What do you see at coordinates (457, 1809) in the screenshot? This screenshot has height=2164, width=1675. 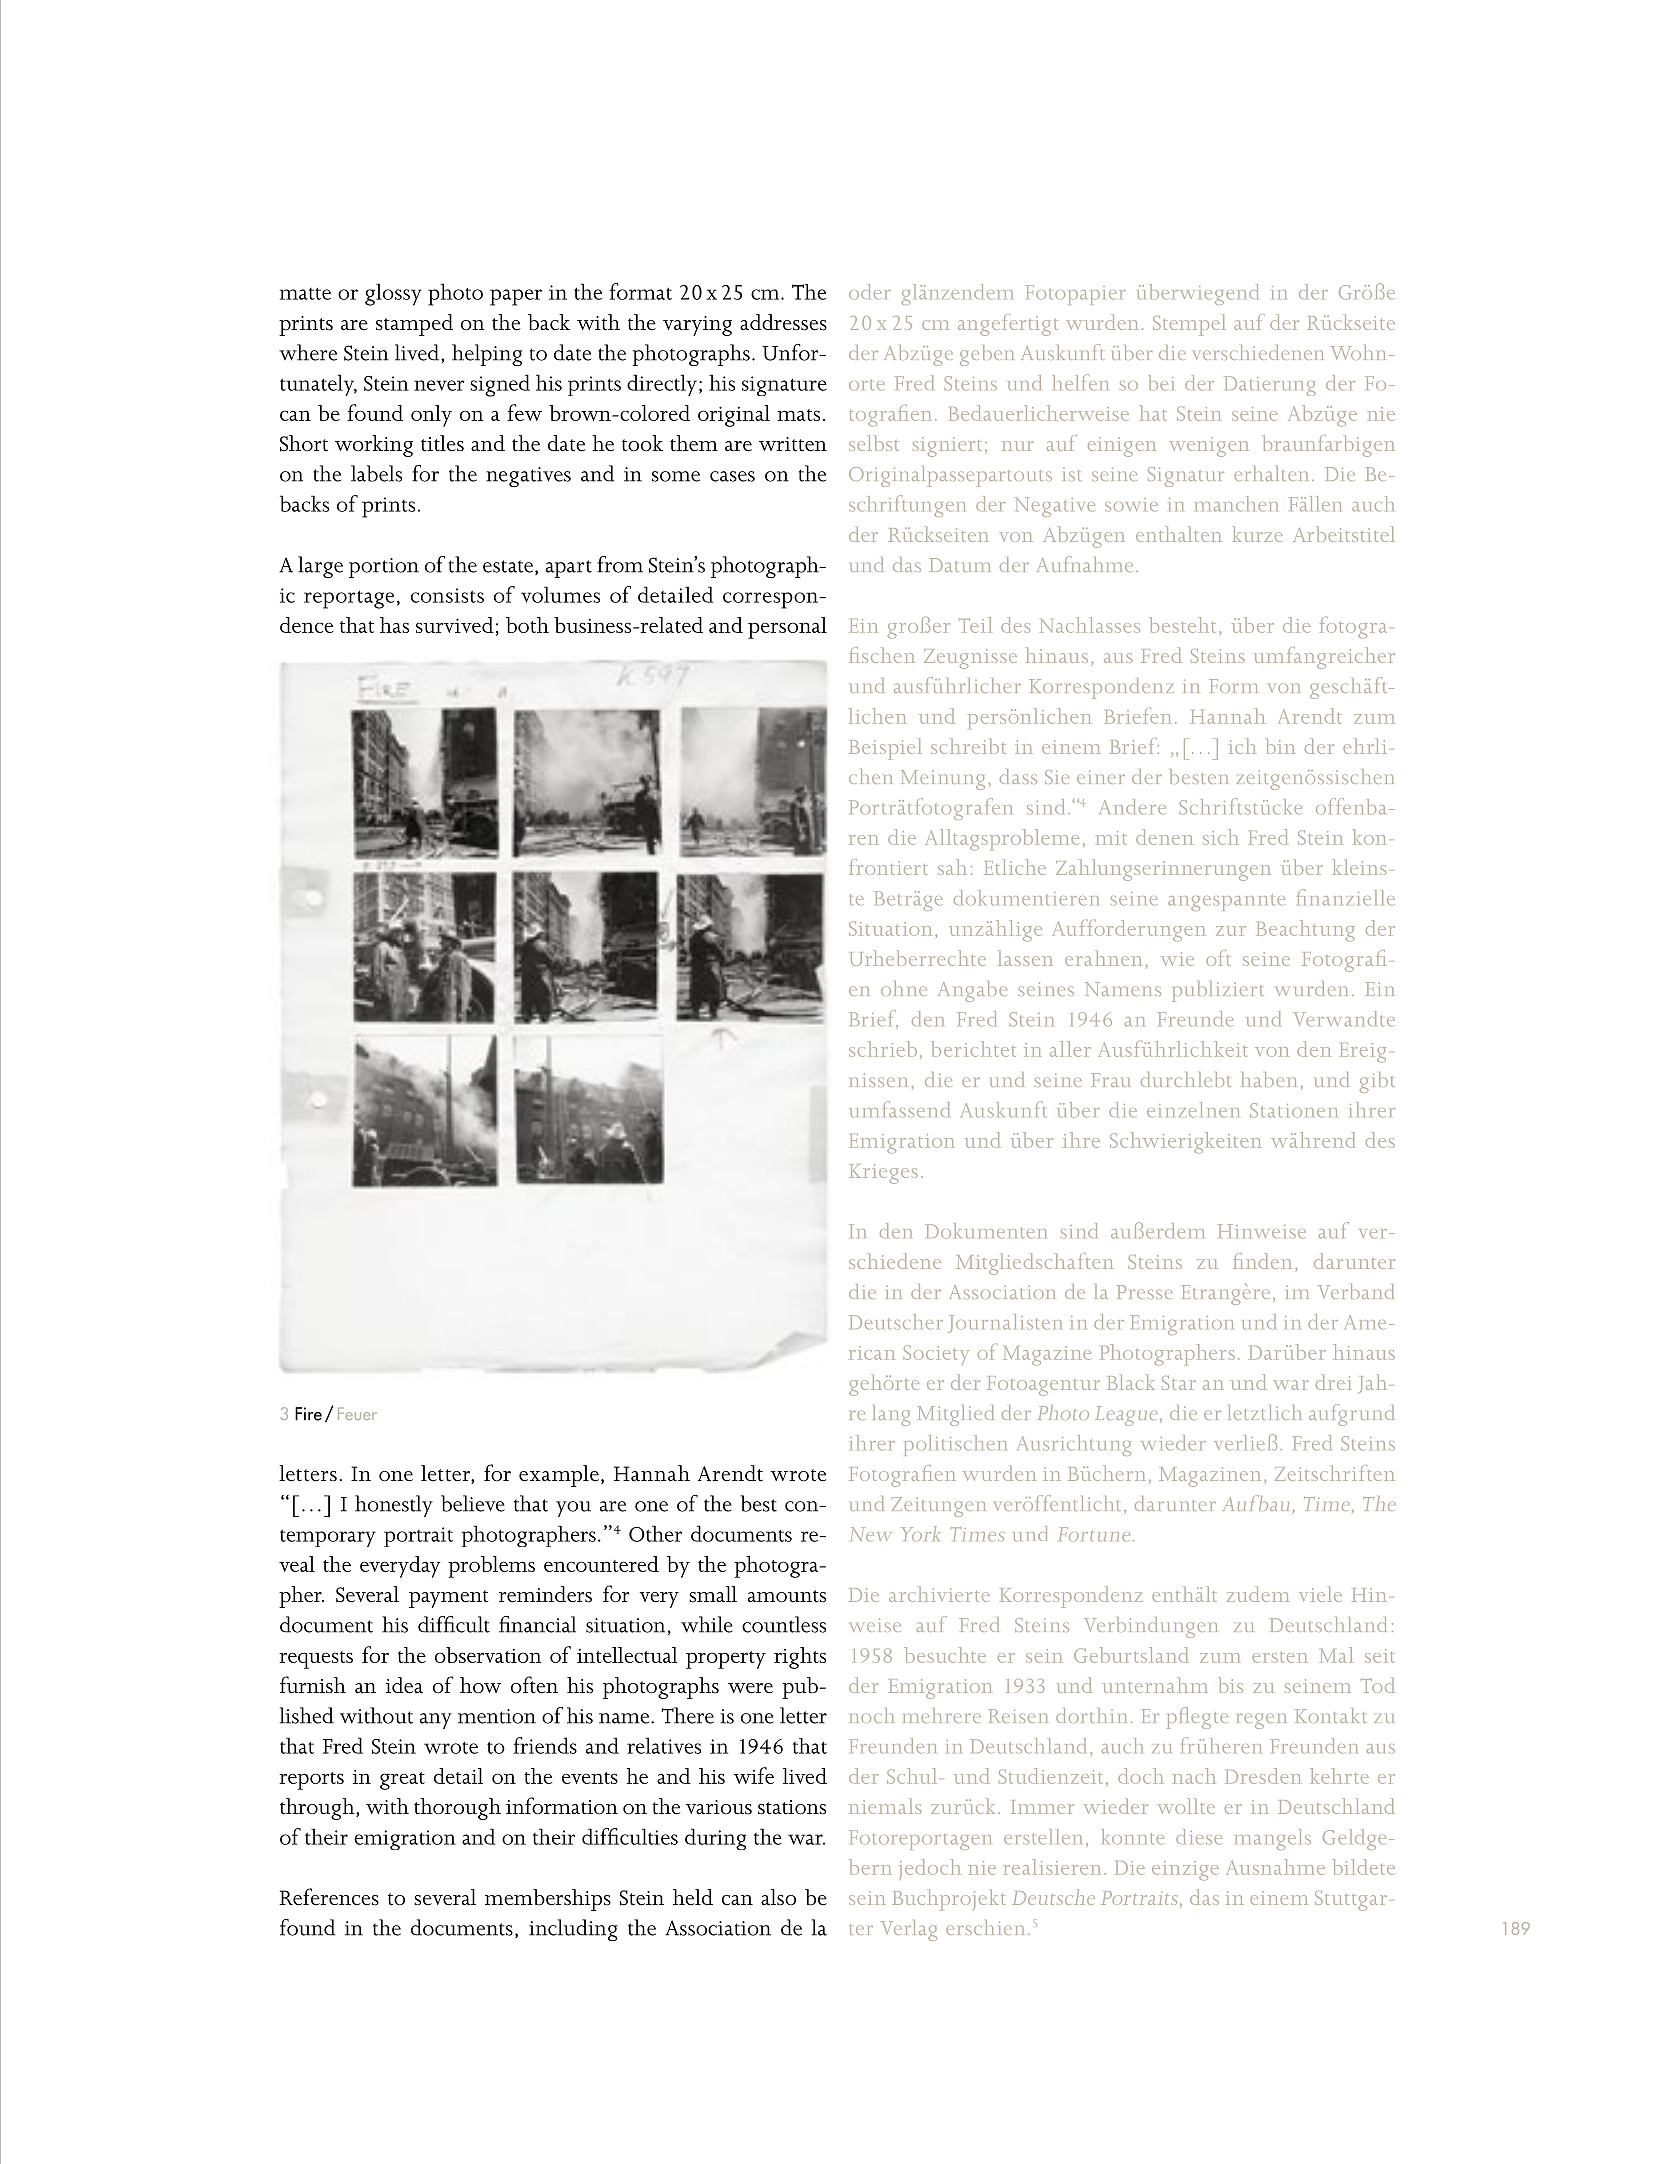 I see `thorough` at bounding box center [457, 1809].
